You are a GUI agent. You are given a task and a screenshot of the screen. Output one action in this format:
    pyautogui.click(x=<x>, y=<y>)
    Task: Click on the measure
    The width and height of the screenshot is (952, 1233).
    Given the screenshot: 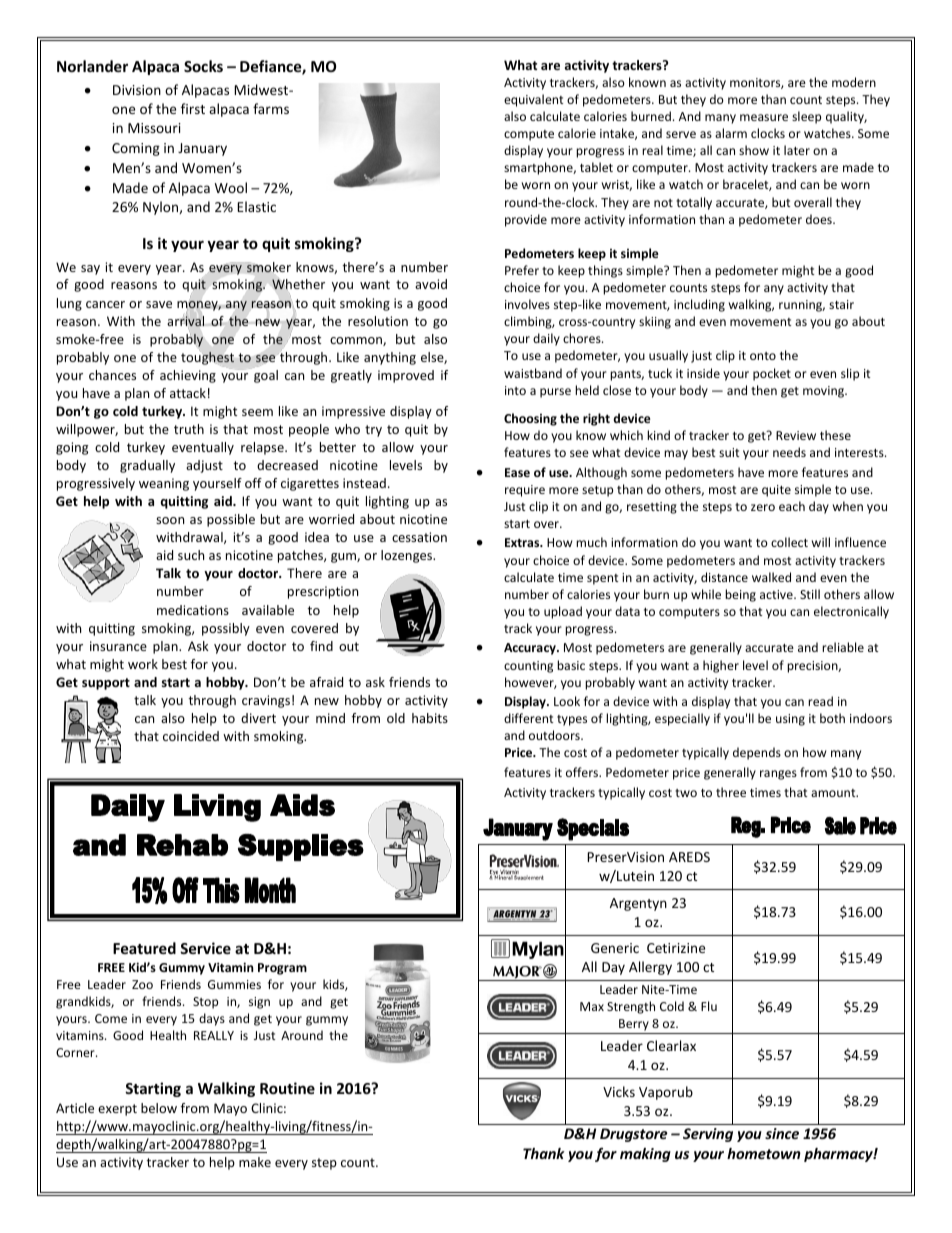 What is the action you would take?
    pyautogui.click(x=764, y=117)
